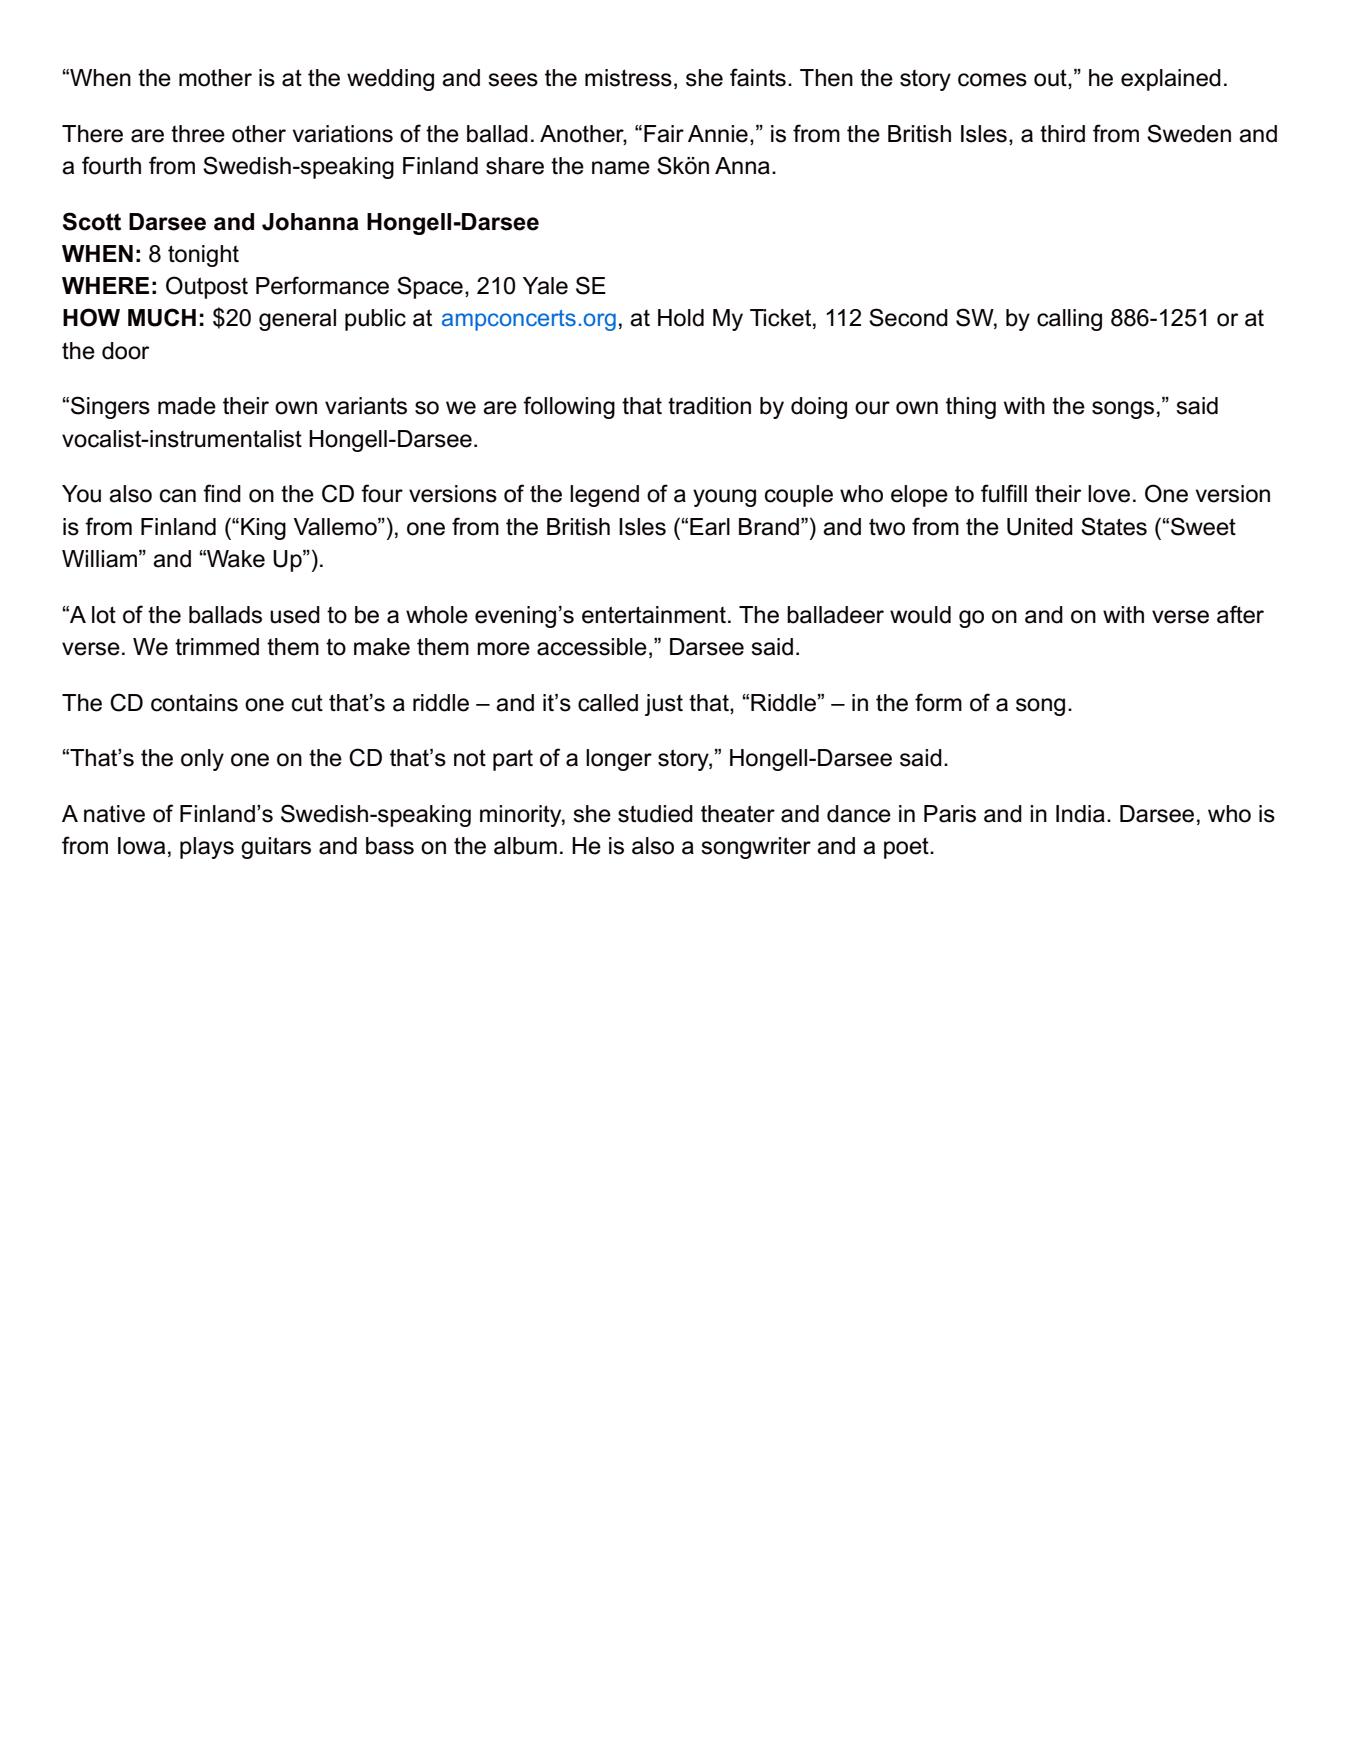  I want to click on legend, so click(604, 496).
